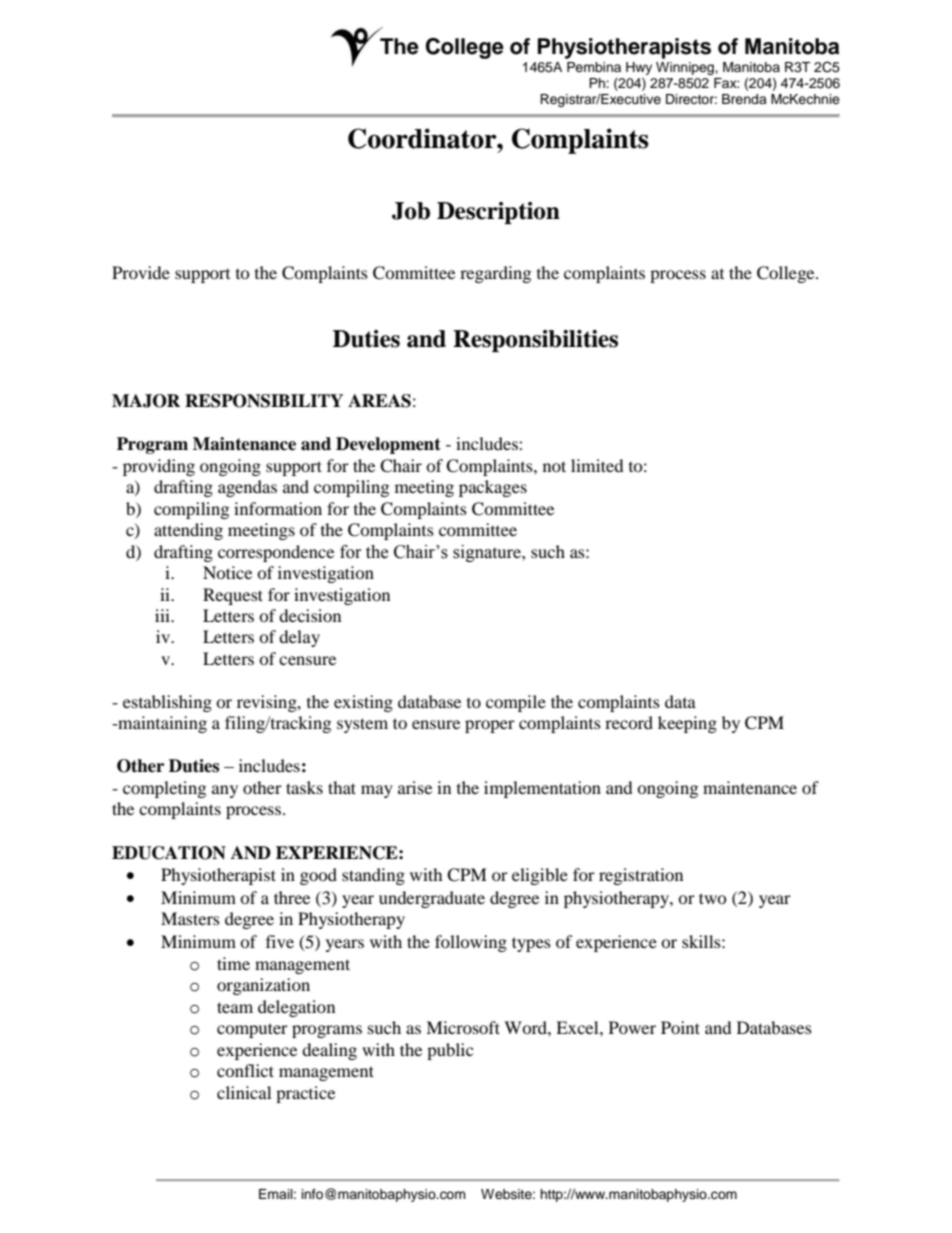  Describe the element at coordinates (535, 341) in the image. I see `Responsibilities` at that location.
